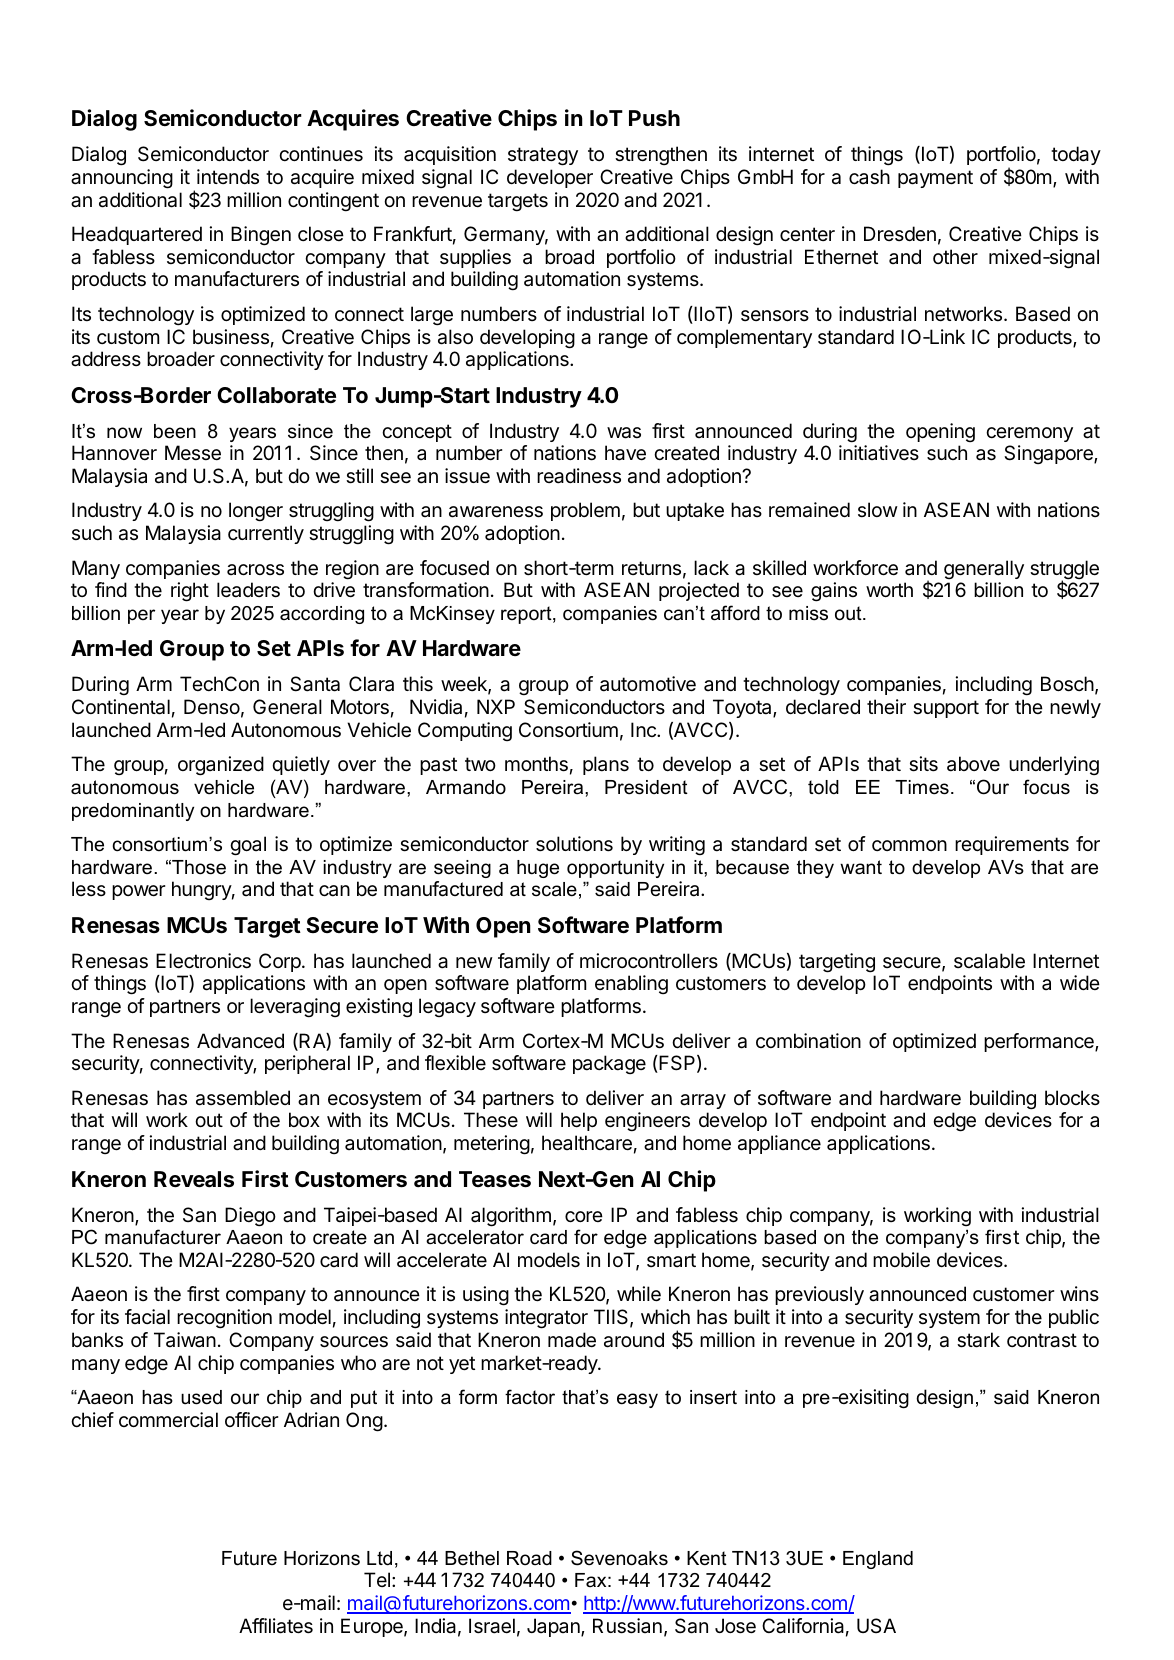 This screenshot has height=1660, width=1174. What do you see at coordinates (250, 1217) in the screenshot?
I see `Diego` at bounding box center [250, 1217].
